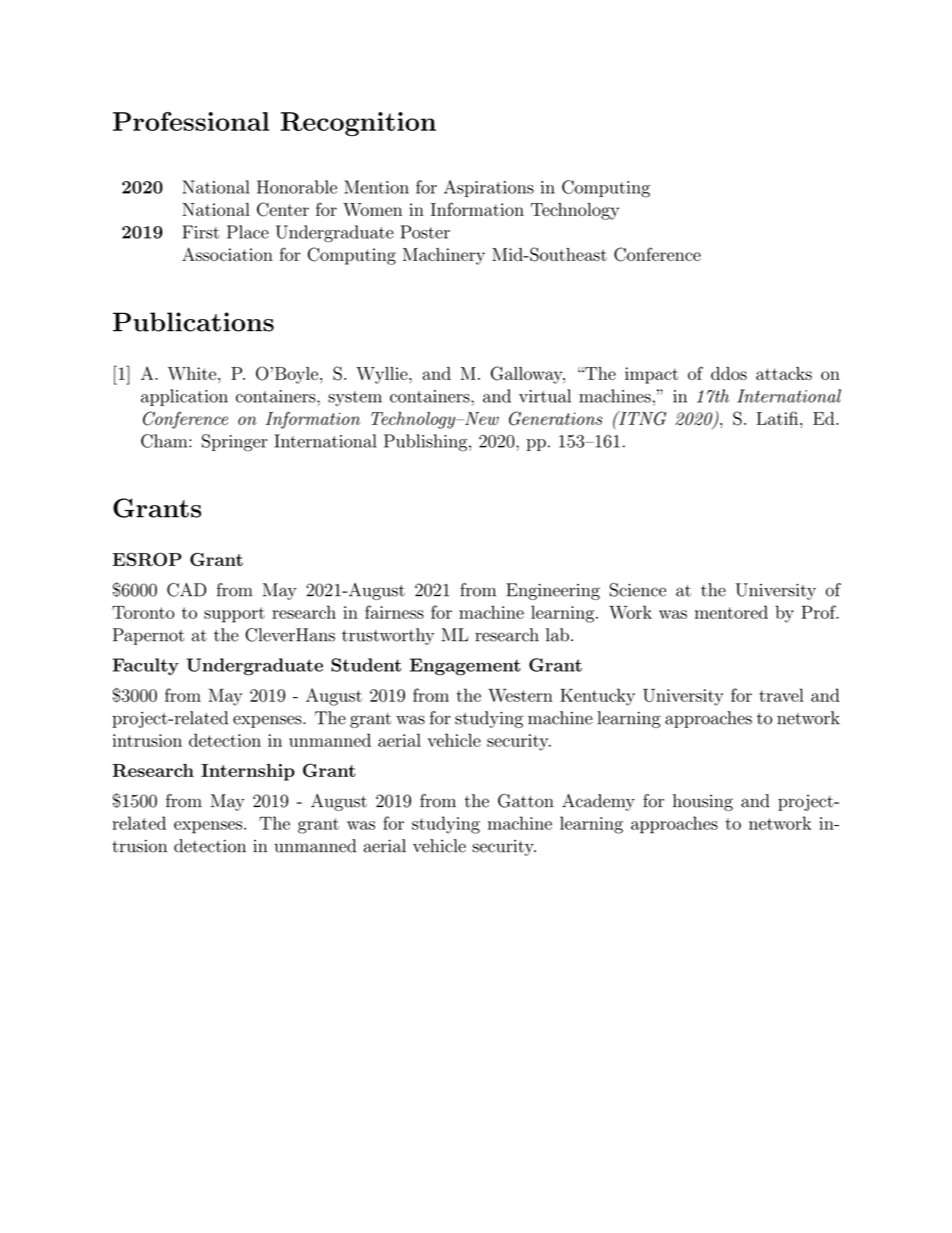 The width and height of the screenshot is (952, 1233). Describe the element at coordinates (184, 397) in the screenshot. I see `application` at that location.
